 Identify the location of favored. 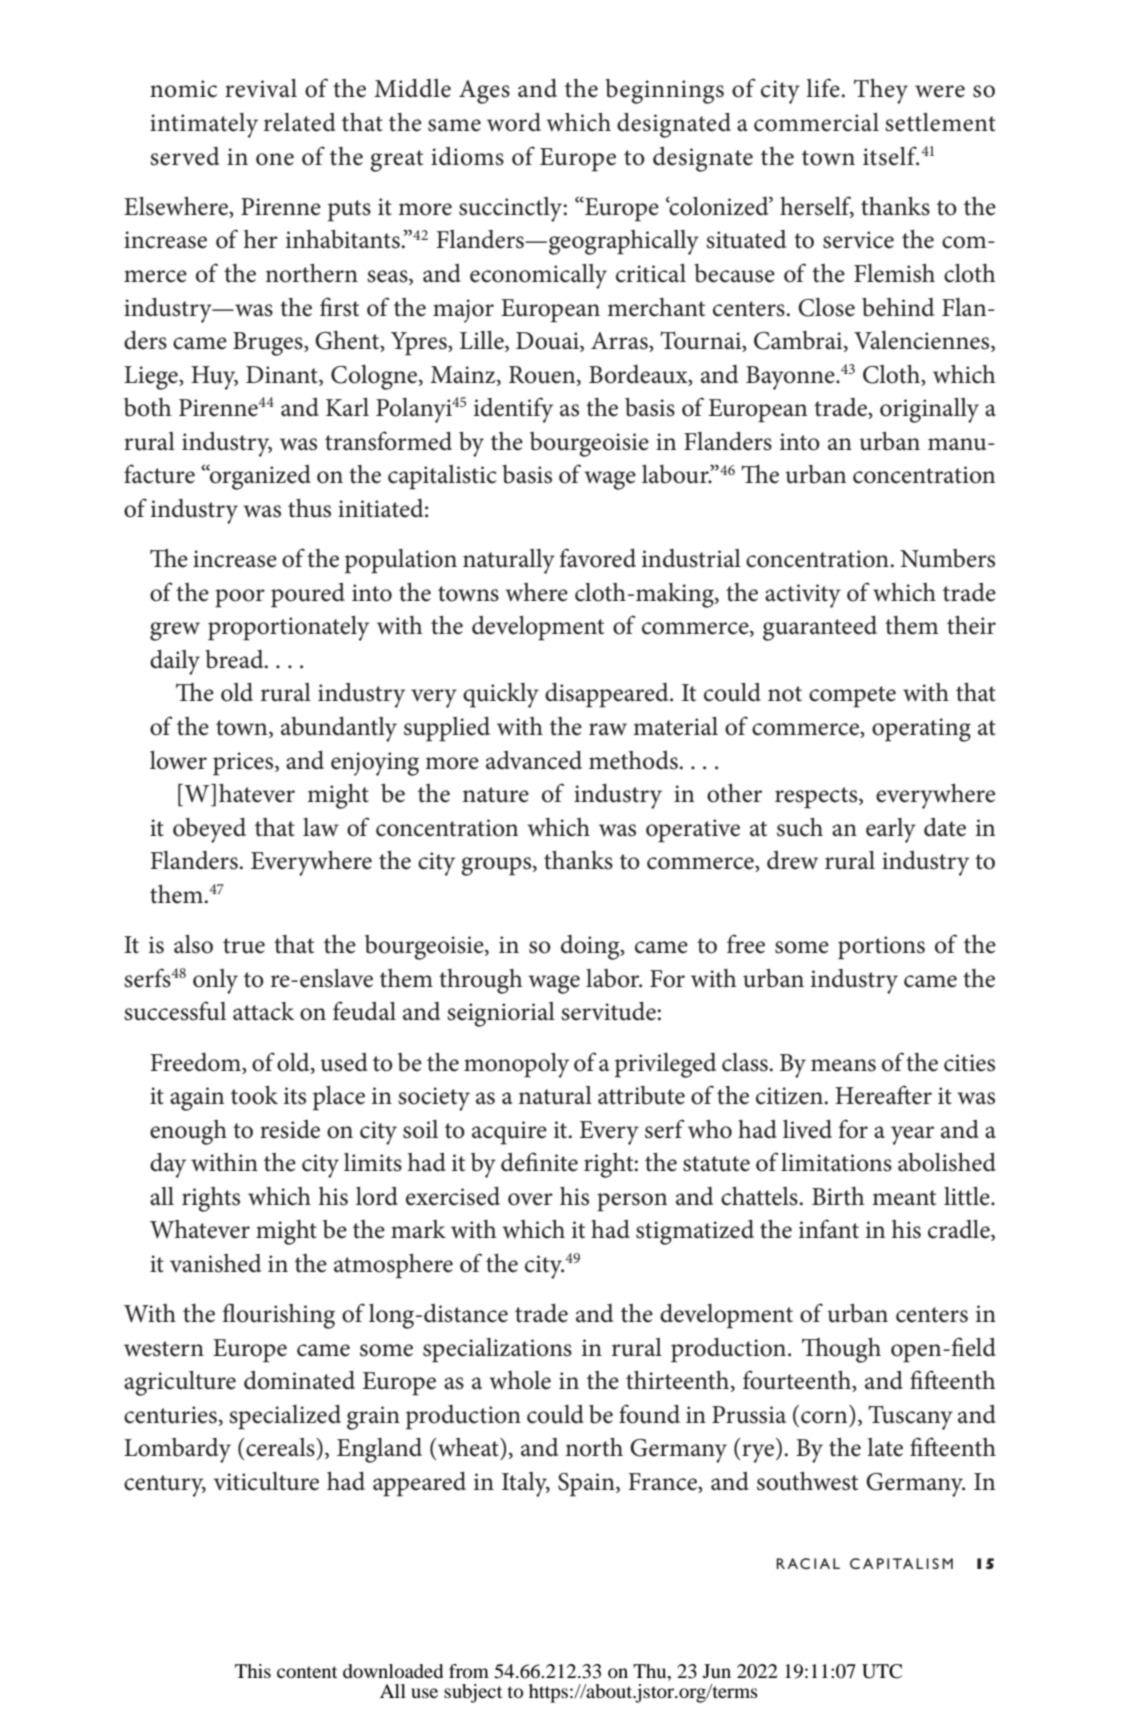
(597, 558).
